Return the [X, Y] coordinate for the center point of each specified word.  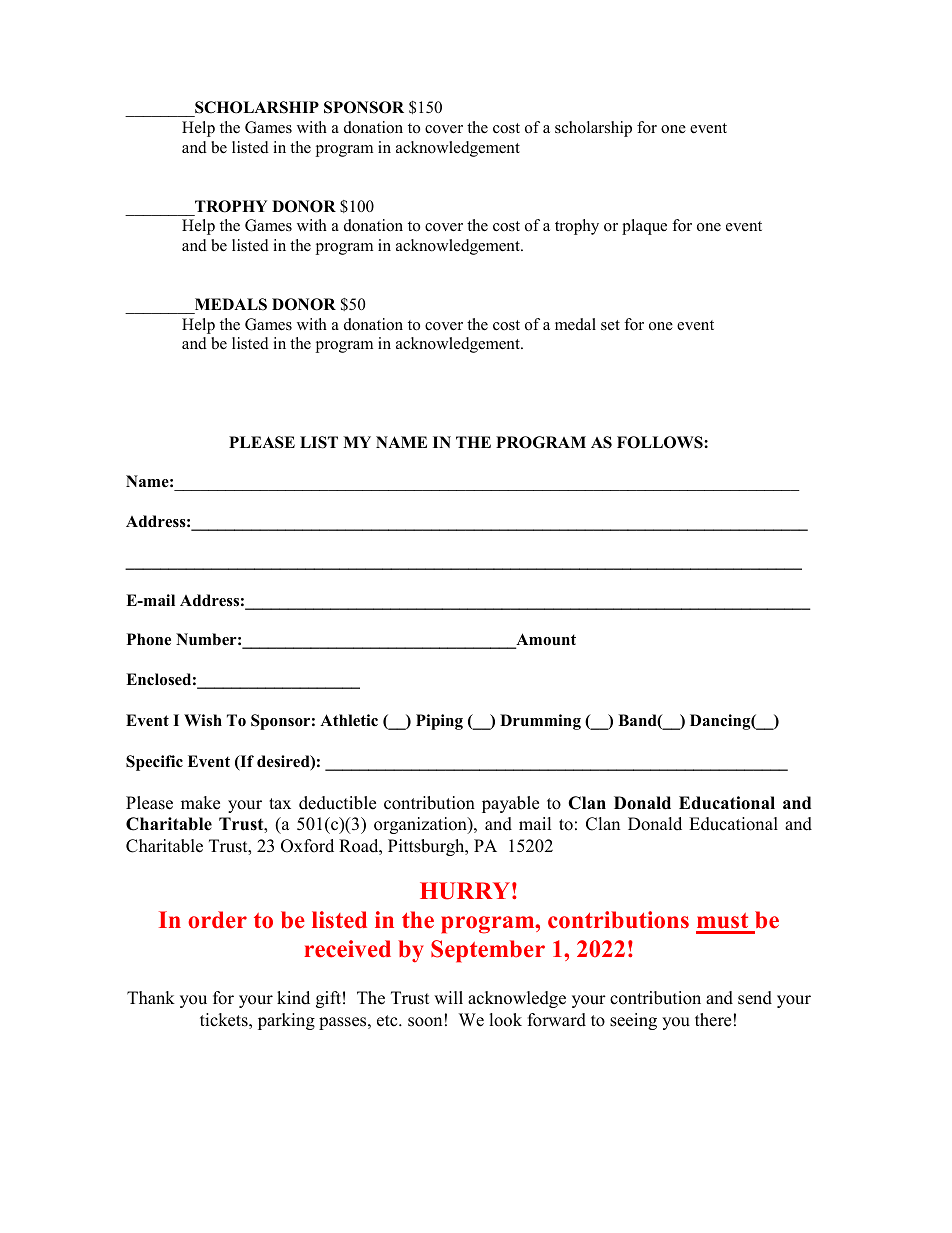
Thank [151, 997]
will [448, 997]
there [713, 1020]
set [610, 325]
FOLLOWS [661, 442]
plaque [644, 227]
